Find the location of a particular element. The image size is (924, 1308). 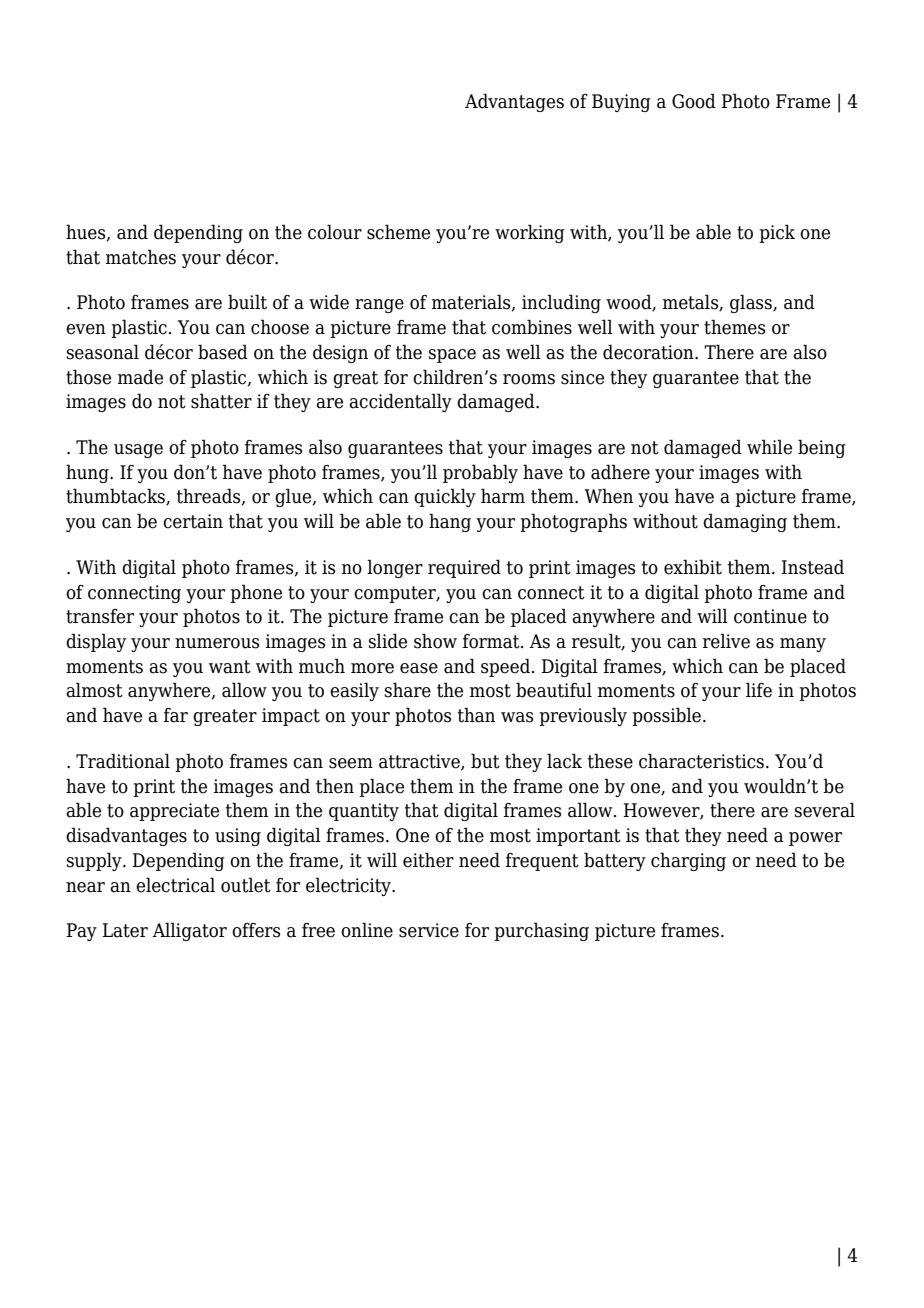

Buying is located at coordinates (621, 103).
